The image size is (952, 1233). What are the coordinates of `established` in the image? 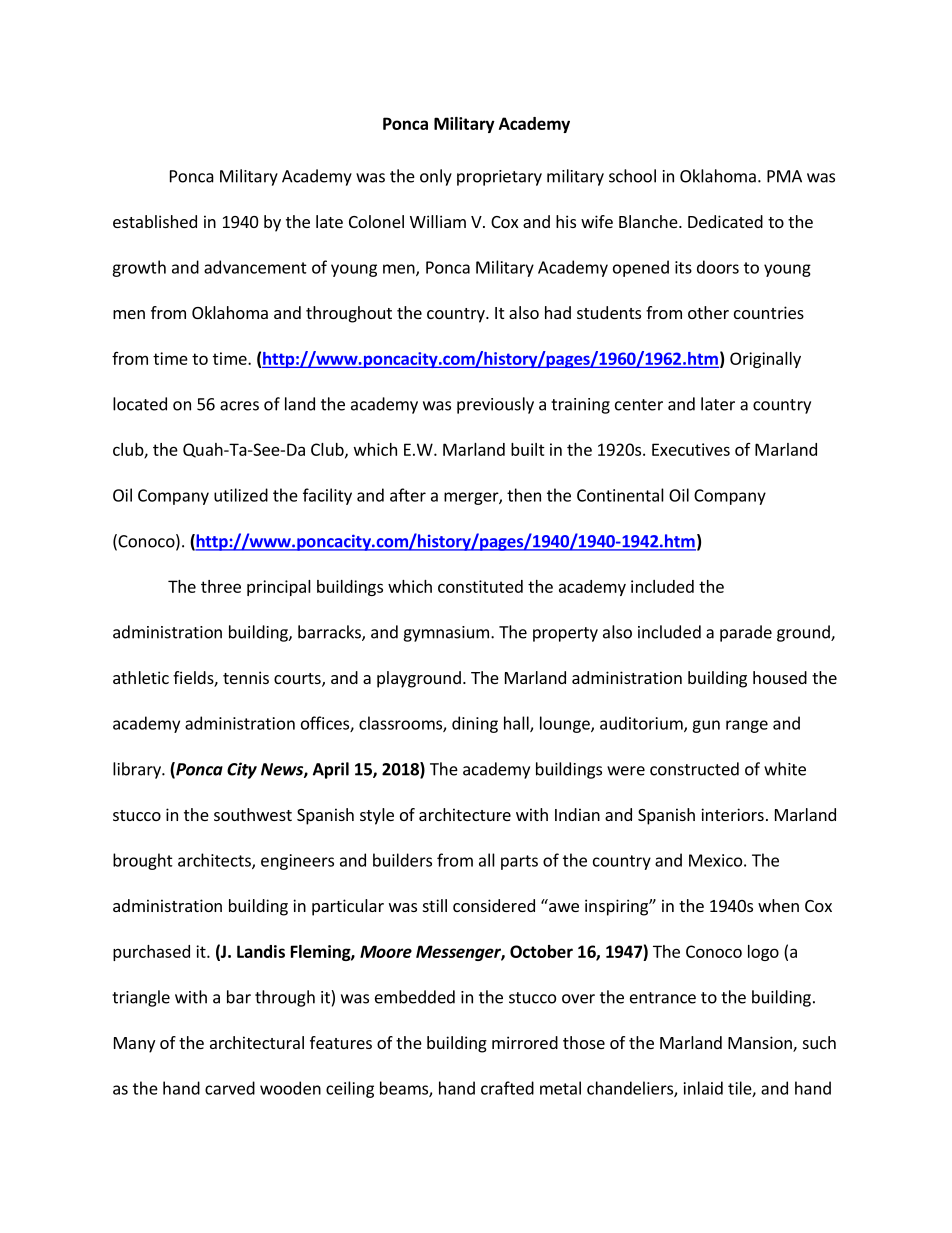 It's located at (155, 221).
